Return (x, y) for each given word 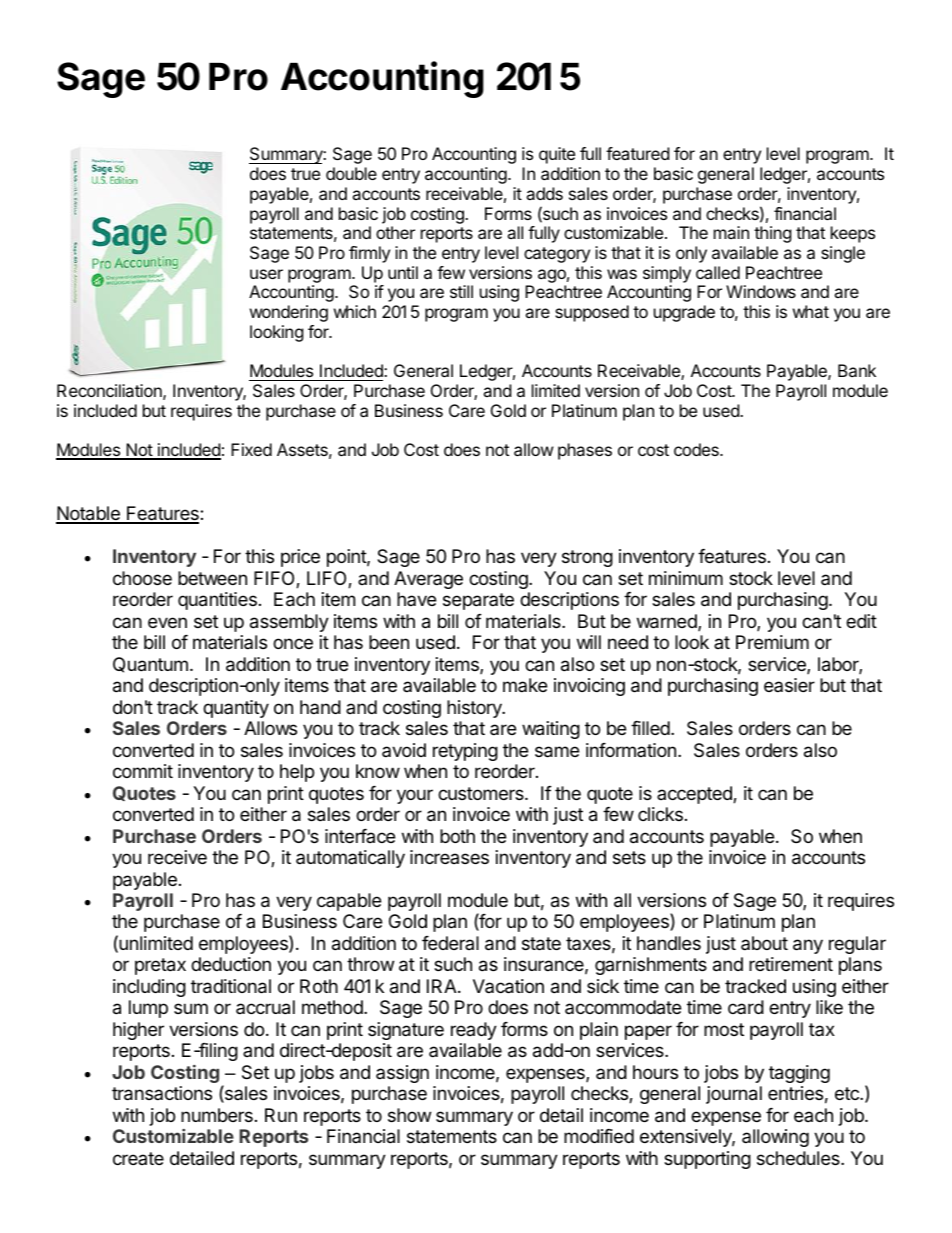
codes (697, 449)
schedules (799, 1158)
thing (773, 234)
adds (544, 193)
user (266, 274)
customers (482, 793)
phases (585, 451)
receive (177, 857)
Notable (89, 514)
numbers (217, 1115)
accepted (695, 795)
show (409, 1115)
